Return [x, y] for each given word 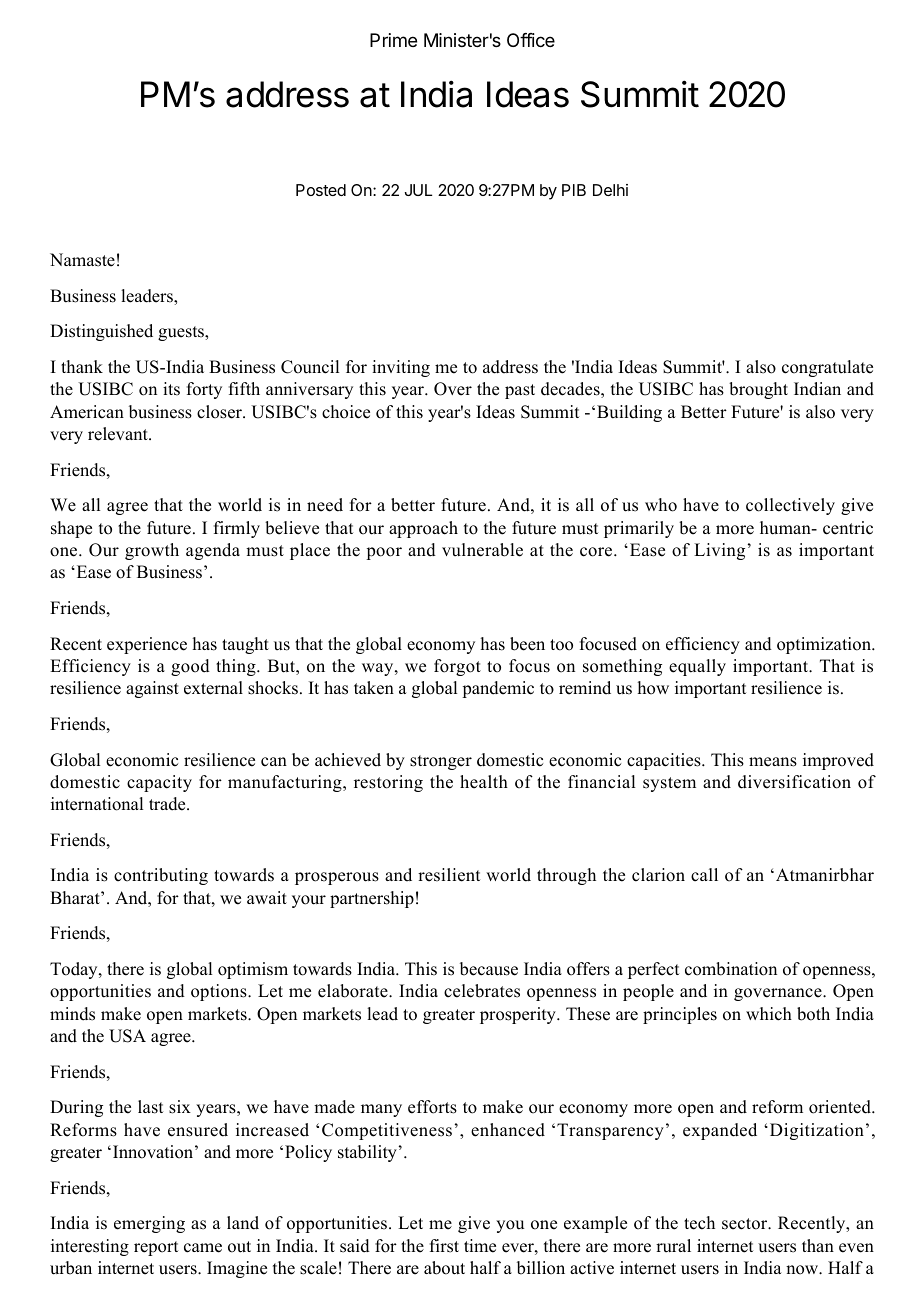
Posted [321, 190]
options [220, 992]
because [489, 969]
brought [758, 390]
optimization [825, 645]
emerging [149, 1224]
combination [731, 969]
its [171, 389]
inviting [401, 368]
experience [147, 645]
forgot [457, 667]
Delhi [610, 190]
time [480, 1246]
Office [531, 40]
